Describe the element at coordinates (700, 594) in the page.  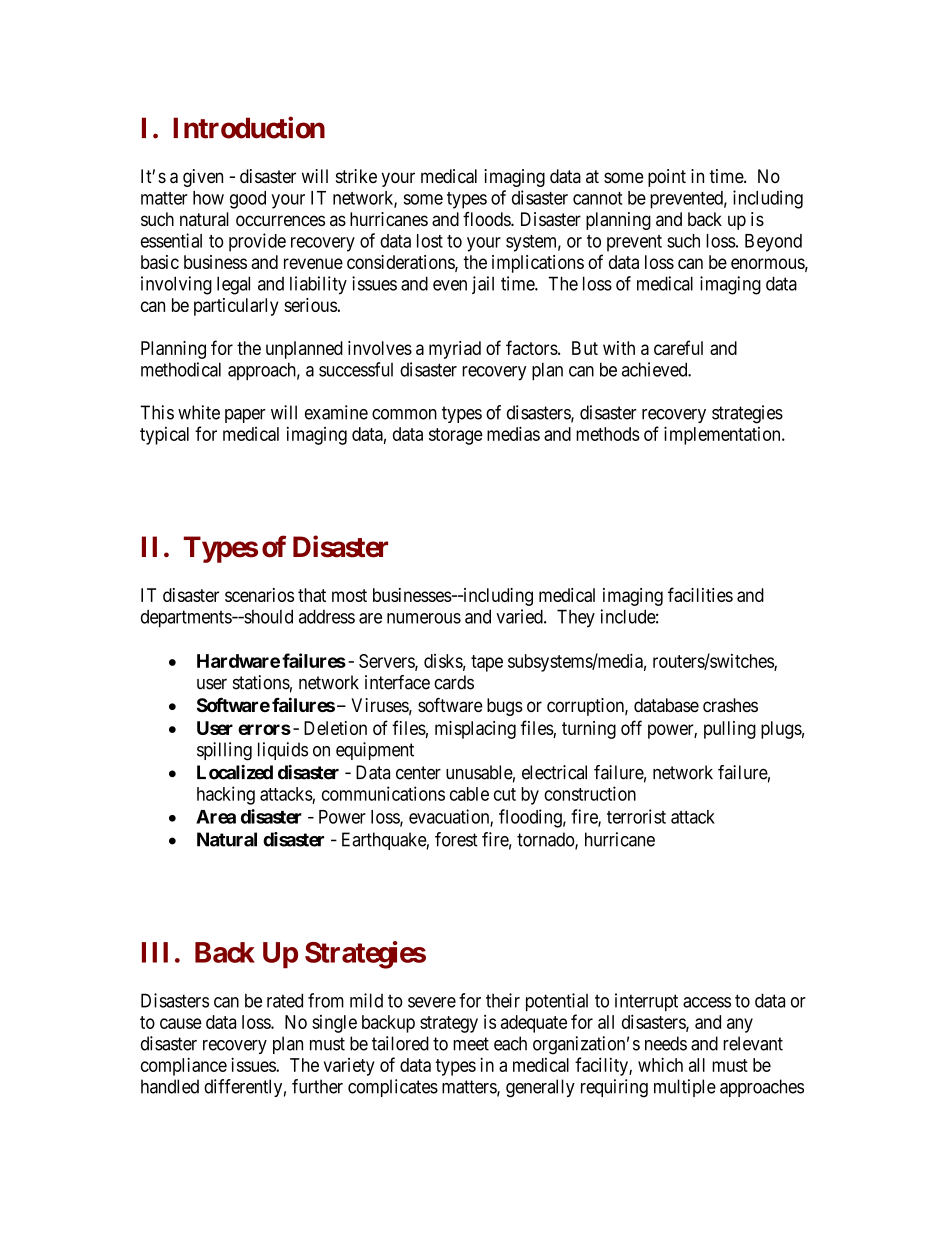
I see `facilities` at that location.
